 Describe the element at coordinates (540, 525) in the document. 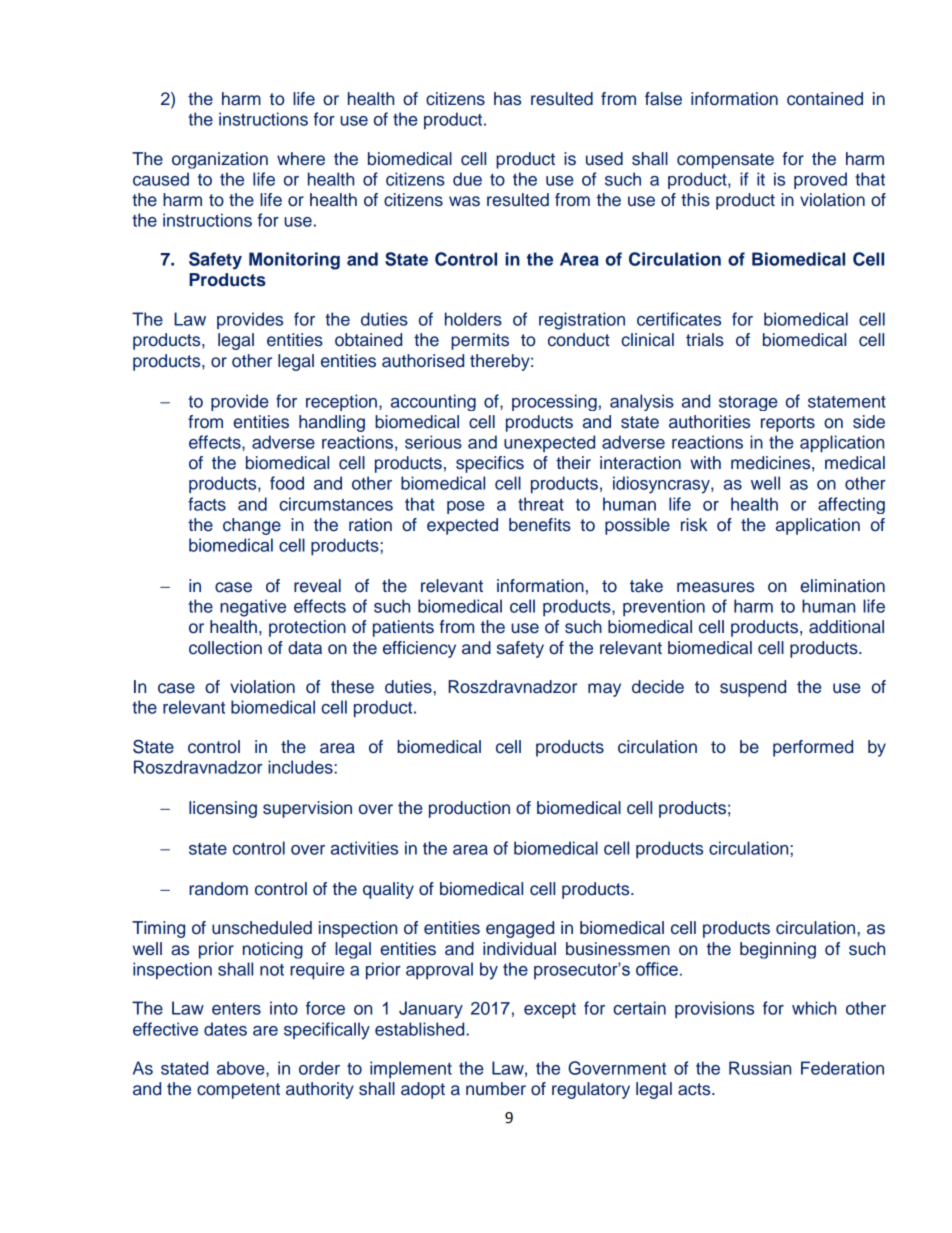

I see `benefits` at that location.
